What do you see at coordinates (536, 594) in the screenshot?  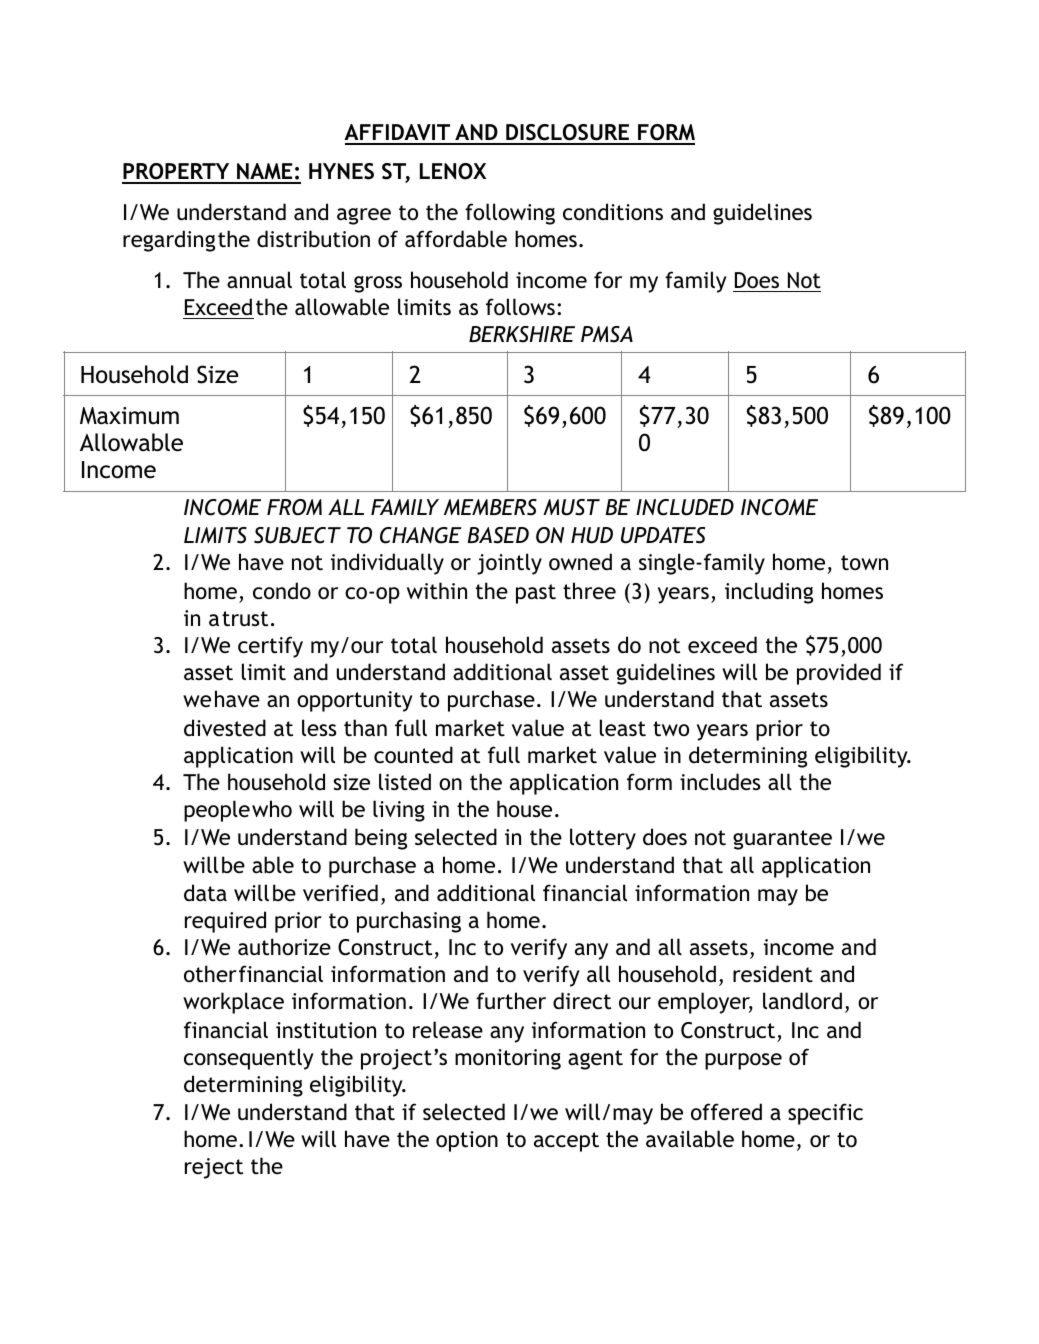 I see `past` at bounding box center [536, 594].
